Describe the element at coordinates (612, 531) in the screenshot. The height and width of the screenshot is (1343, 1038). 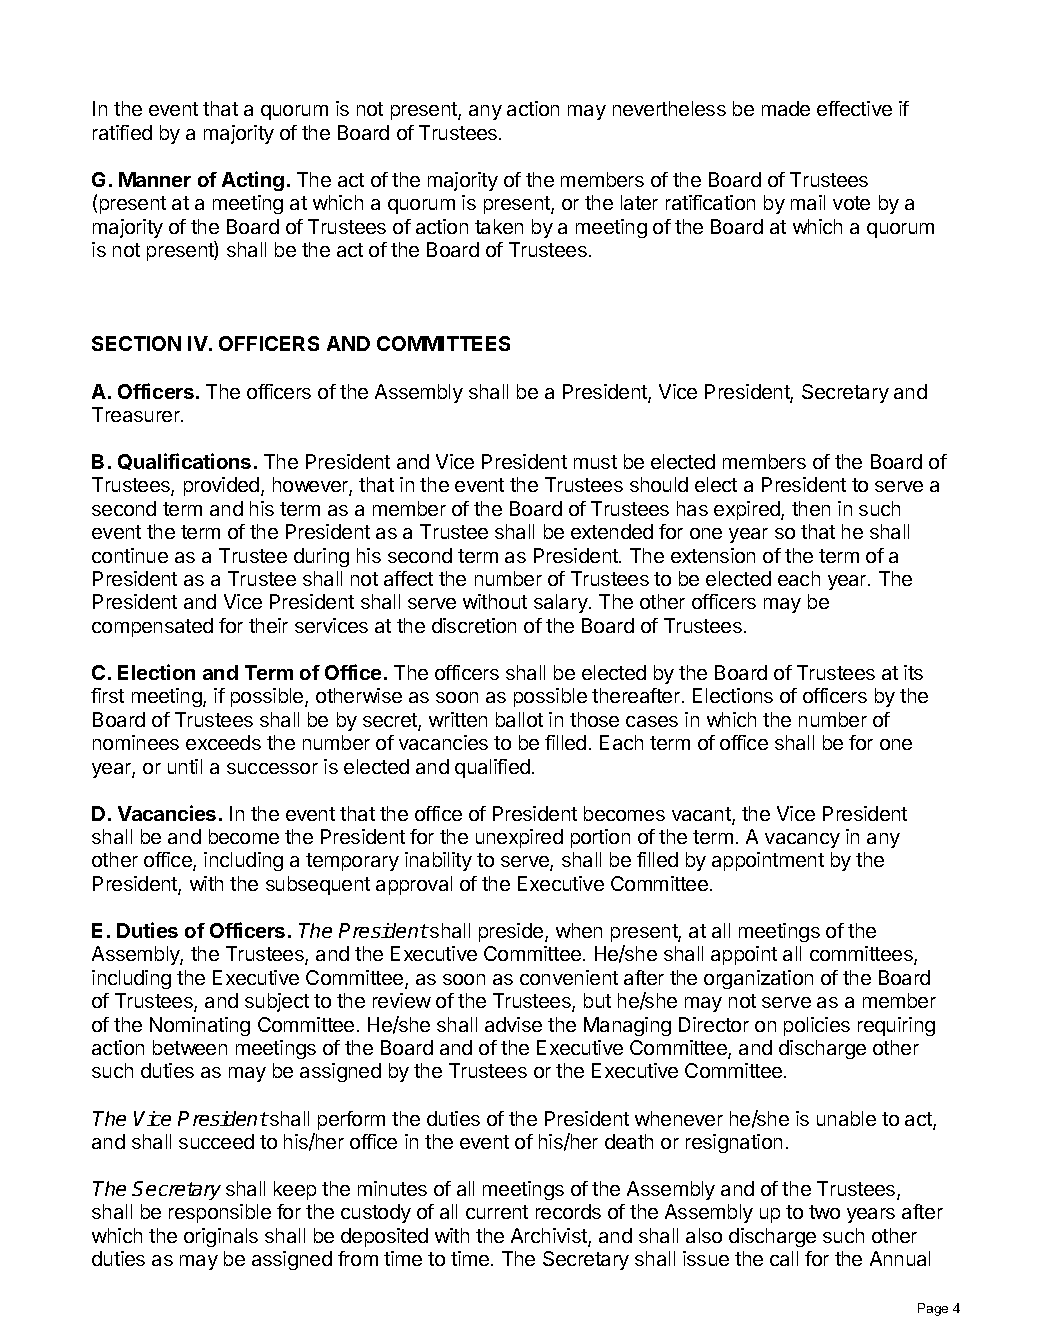
I see `extended` at that location.
